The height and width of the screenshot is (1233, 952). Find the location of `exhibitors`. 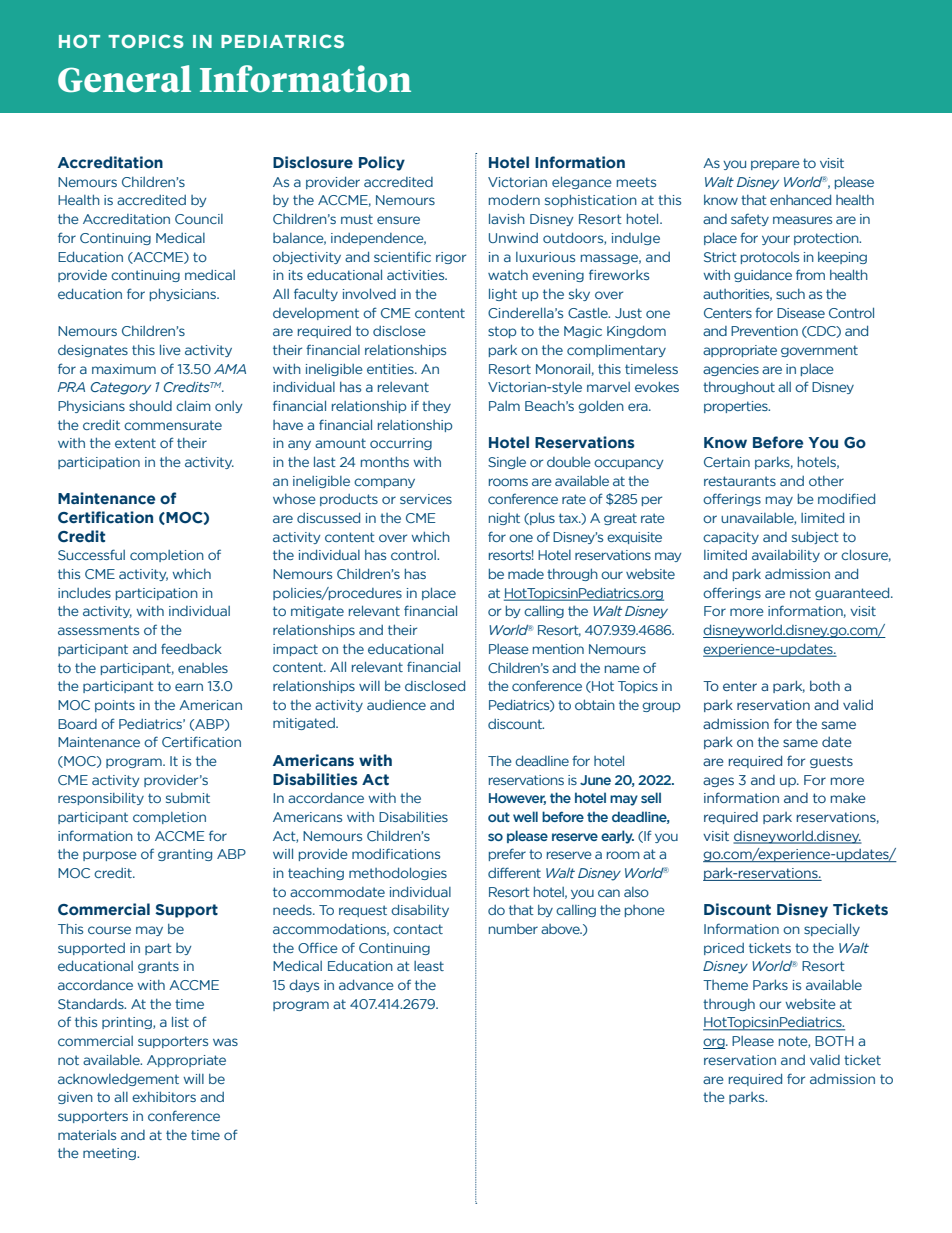

exhibitors is located at coordinates (164, 1096).
